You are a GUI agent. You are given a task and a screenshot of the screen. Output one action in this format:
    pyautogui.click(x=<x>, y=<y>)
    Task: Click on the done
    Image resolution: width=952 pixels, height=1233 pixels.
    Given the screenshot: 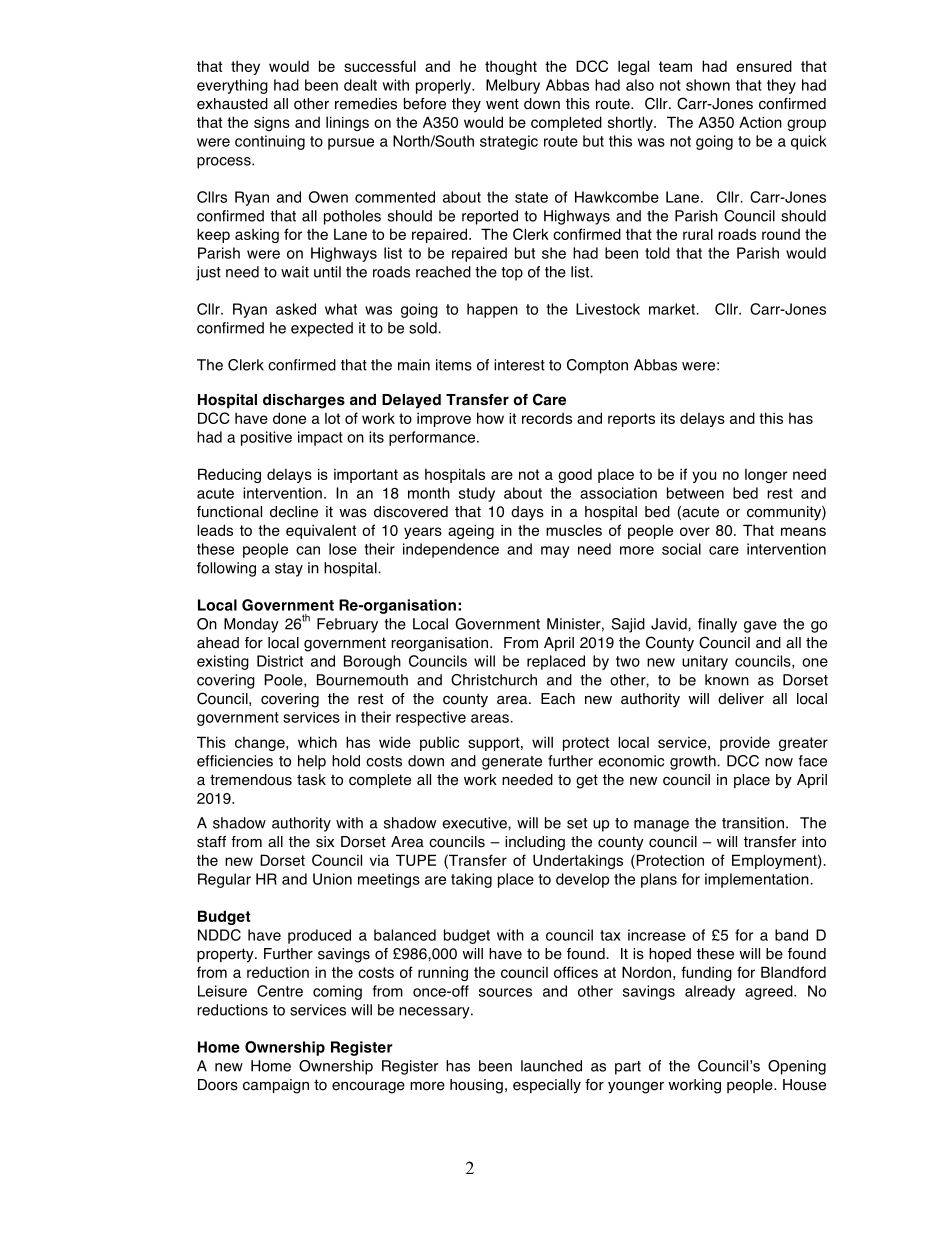 What is the action you would take?
    pyautogui.click(x=289, y=418)
